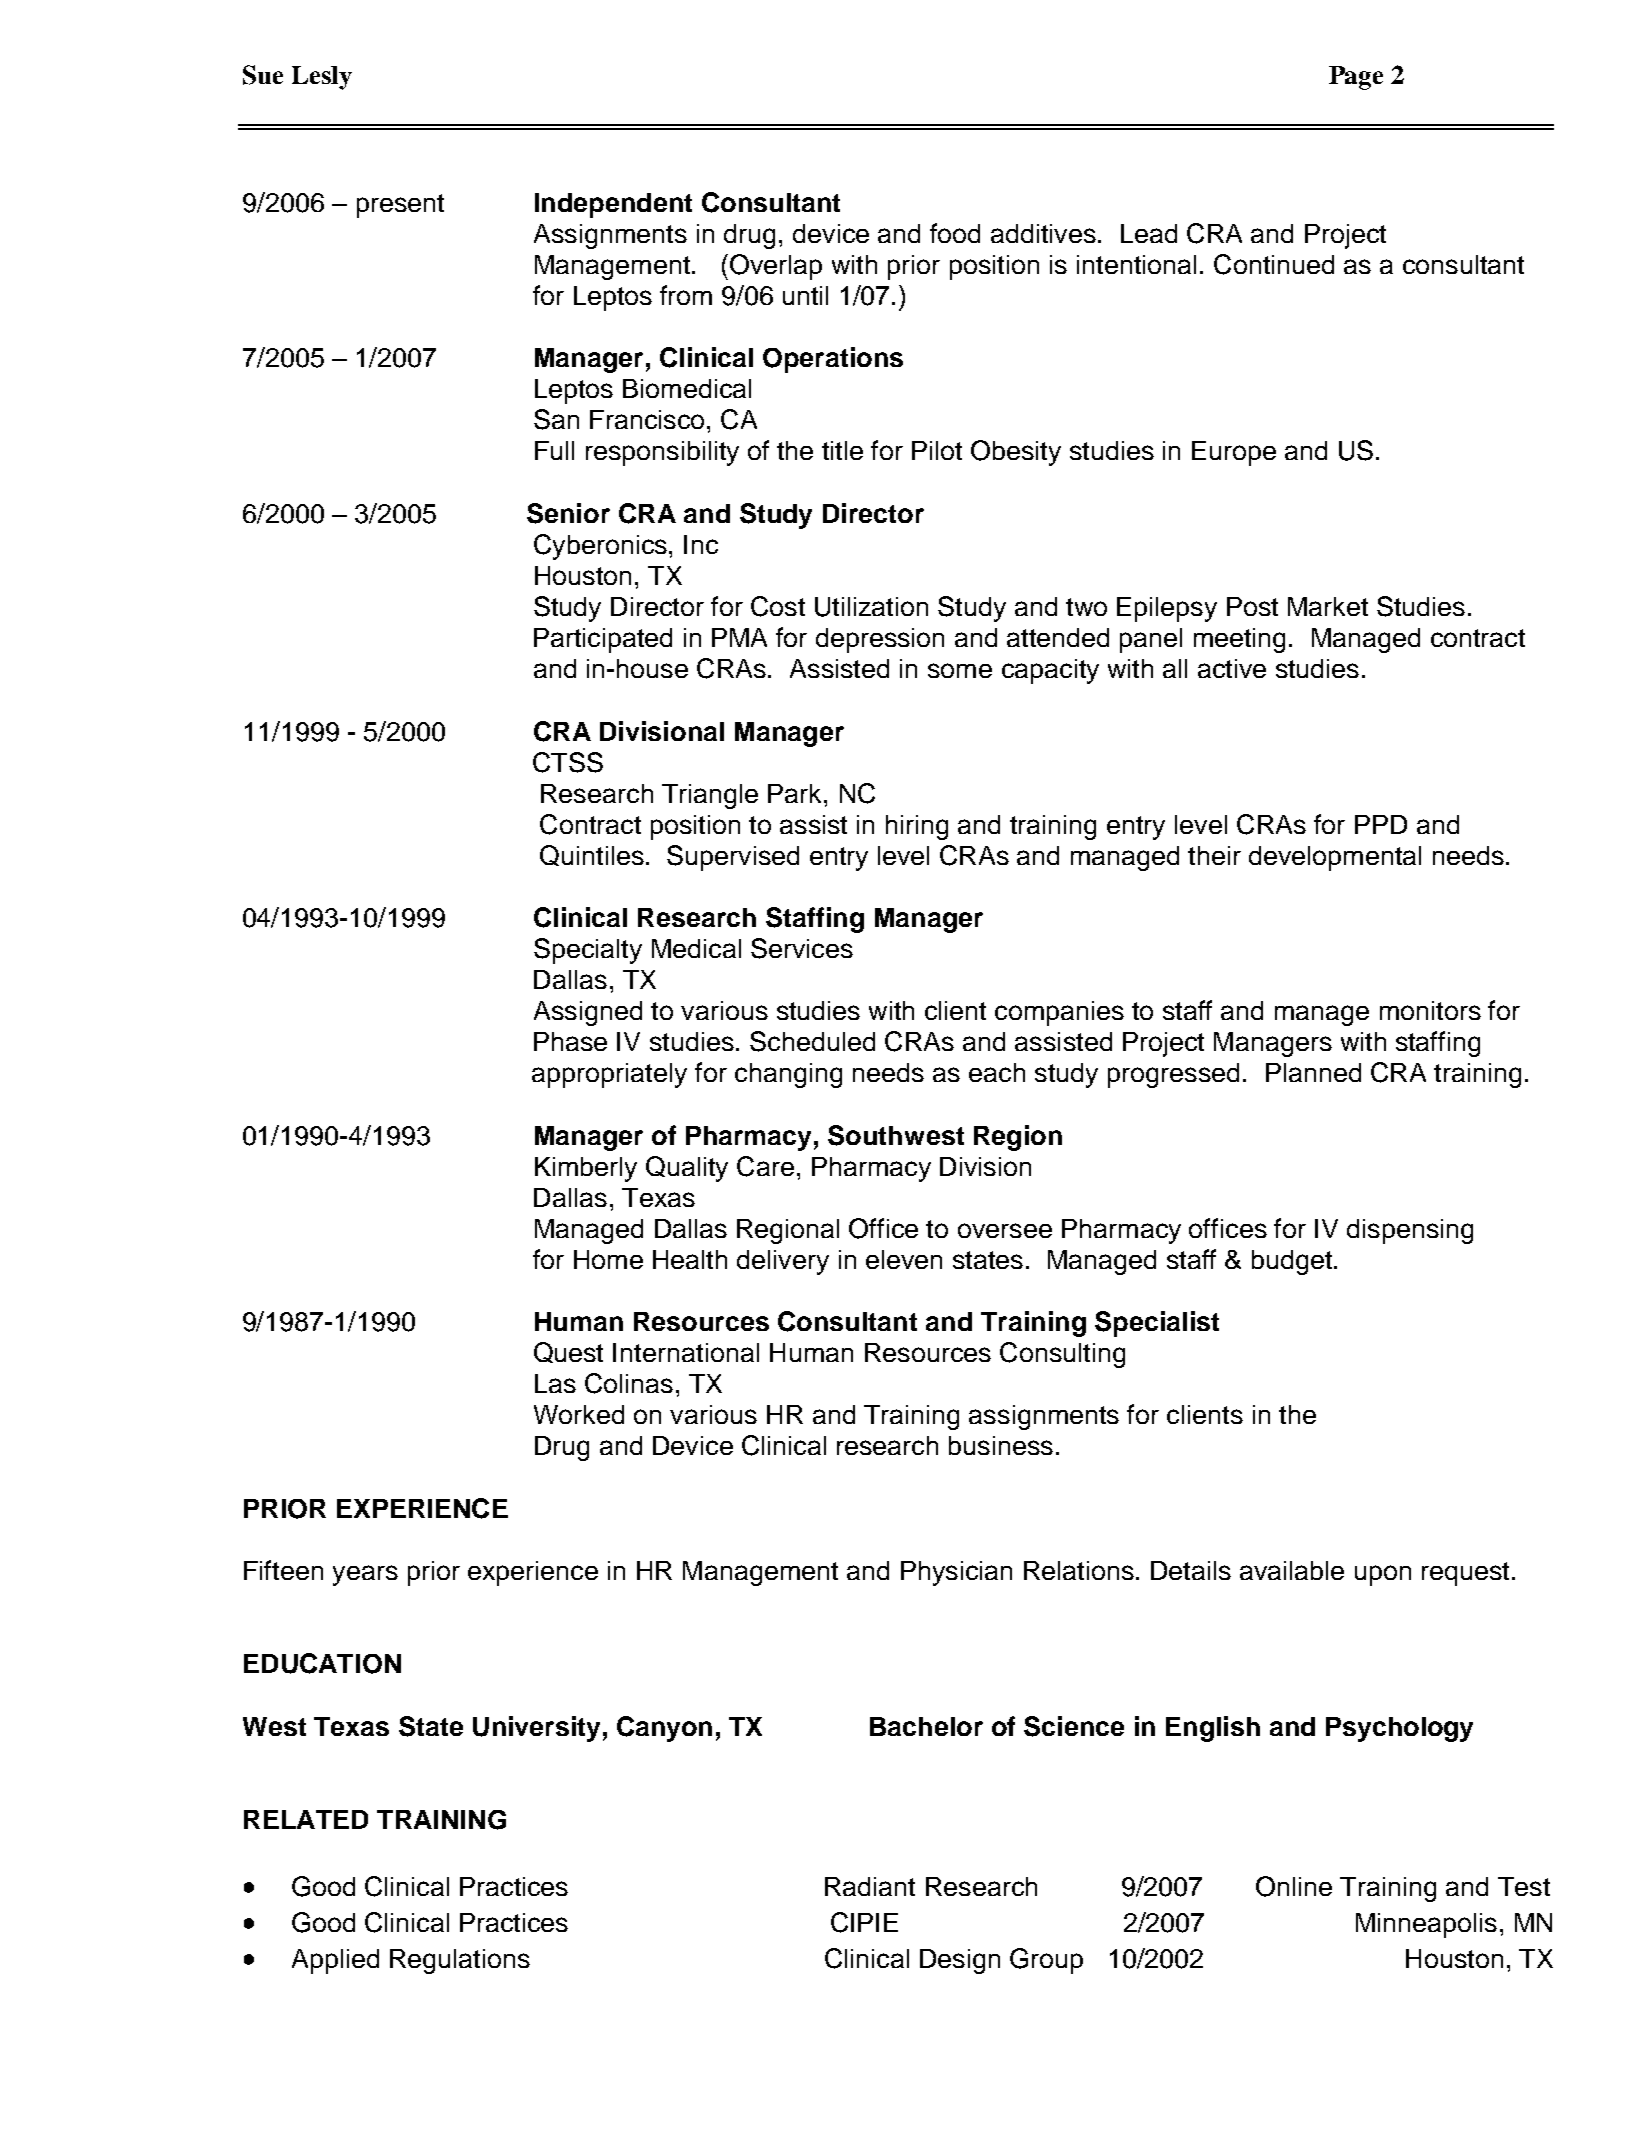  What do you see at coordinates (570, 1041) in the screenshot?
I see `Phase` at bounding box center [570, 1041].
